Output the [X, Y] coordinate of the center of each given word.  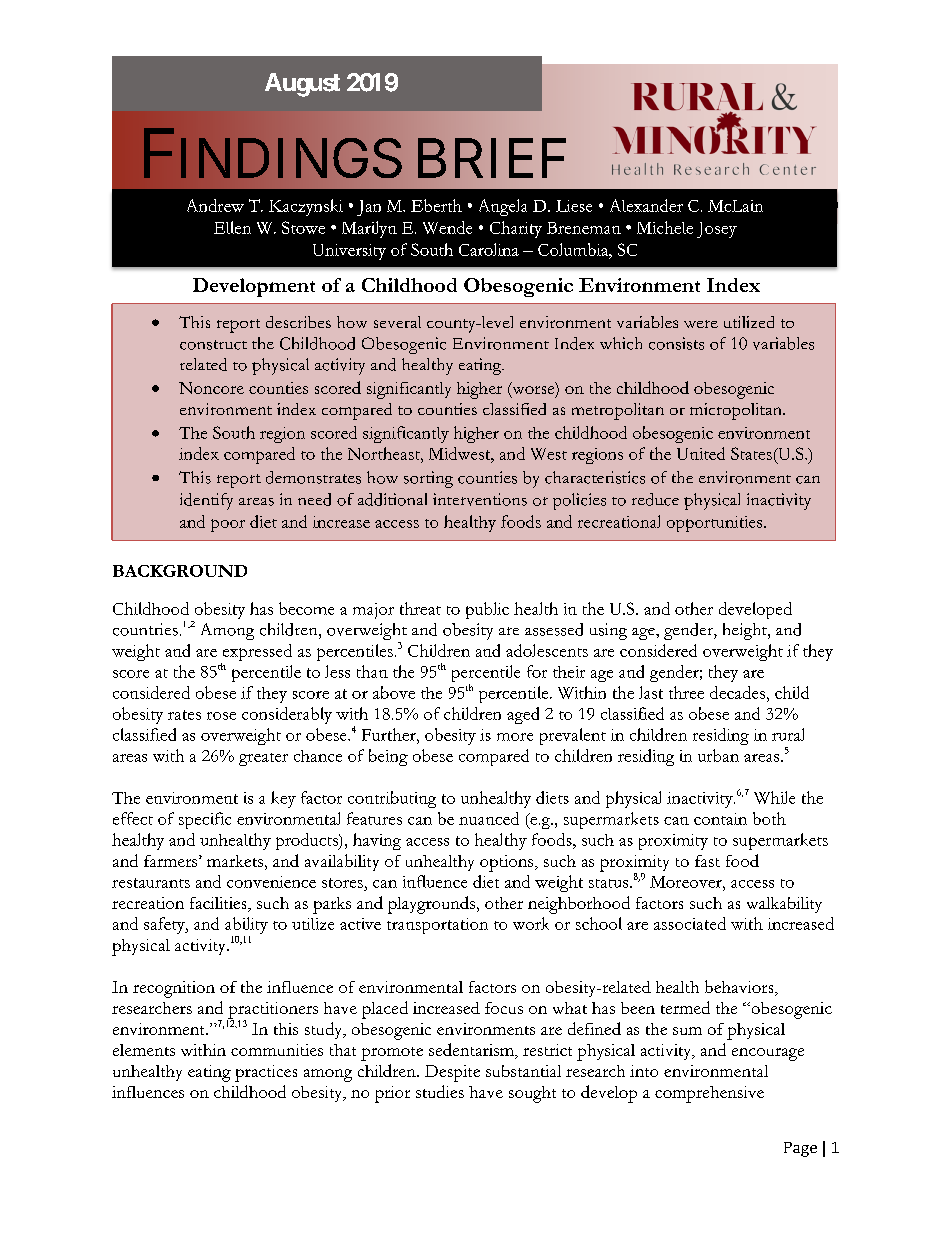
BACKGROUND [180, 571]
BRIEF [492, 158]
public [487, 610]
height [746, 631]
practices [266, 1073]
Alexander [646, 205]
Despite [452, 1073]
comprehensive [709, 1094]
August [302, 85]
